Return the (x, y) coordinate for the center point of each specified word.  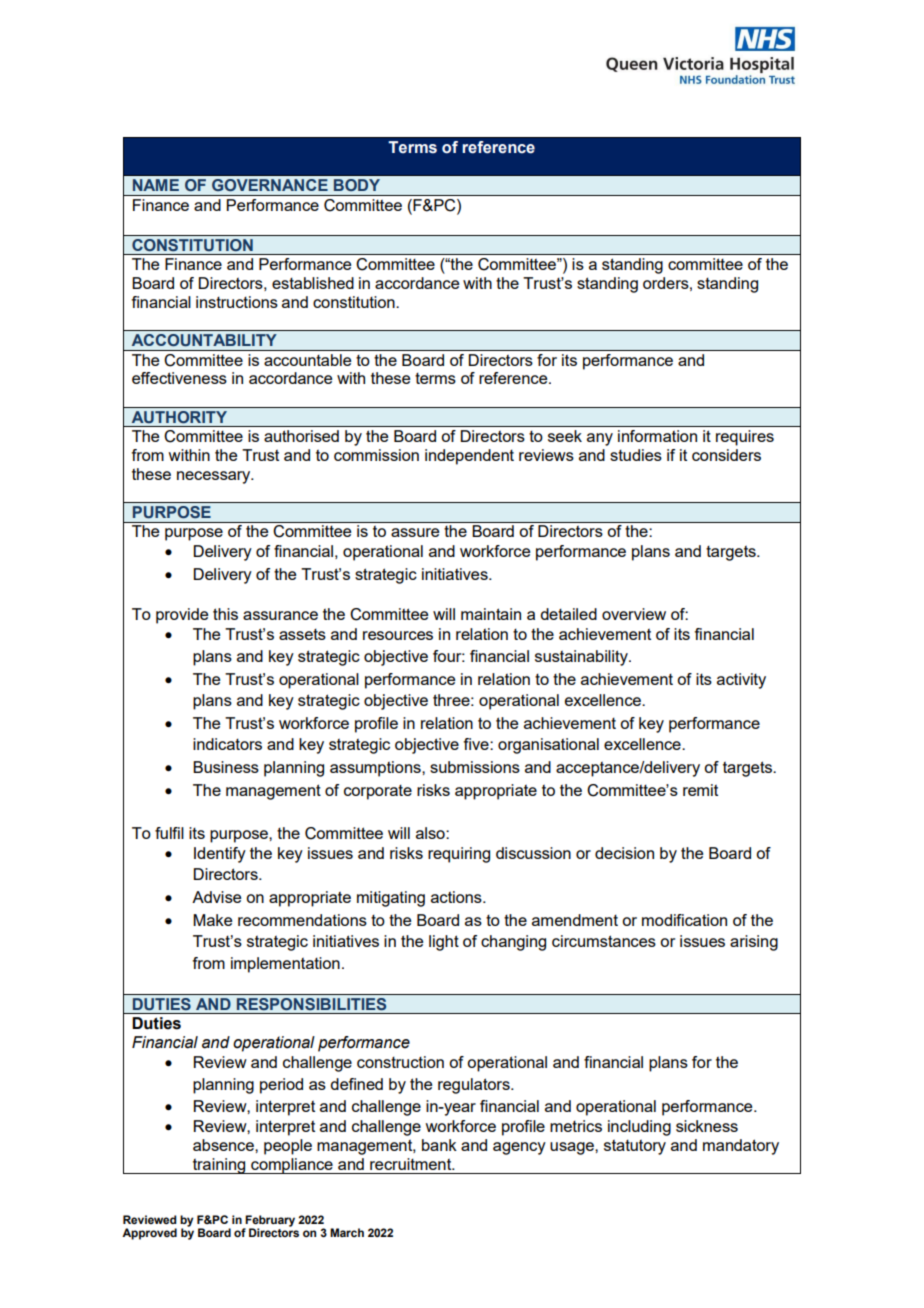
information (657, 436)
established (313, 283)
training (219, 1166)
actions (457, 897)
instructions (237, 302)
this (225, 614)
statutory (635, 1147)
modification (684, 920)
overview (634, 614)
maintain (491, 614)
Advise (216, 897)
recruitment (412, 1164)
